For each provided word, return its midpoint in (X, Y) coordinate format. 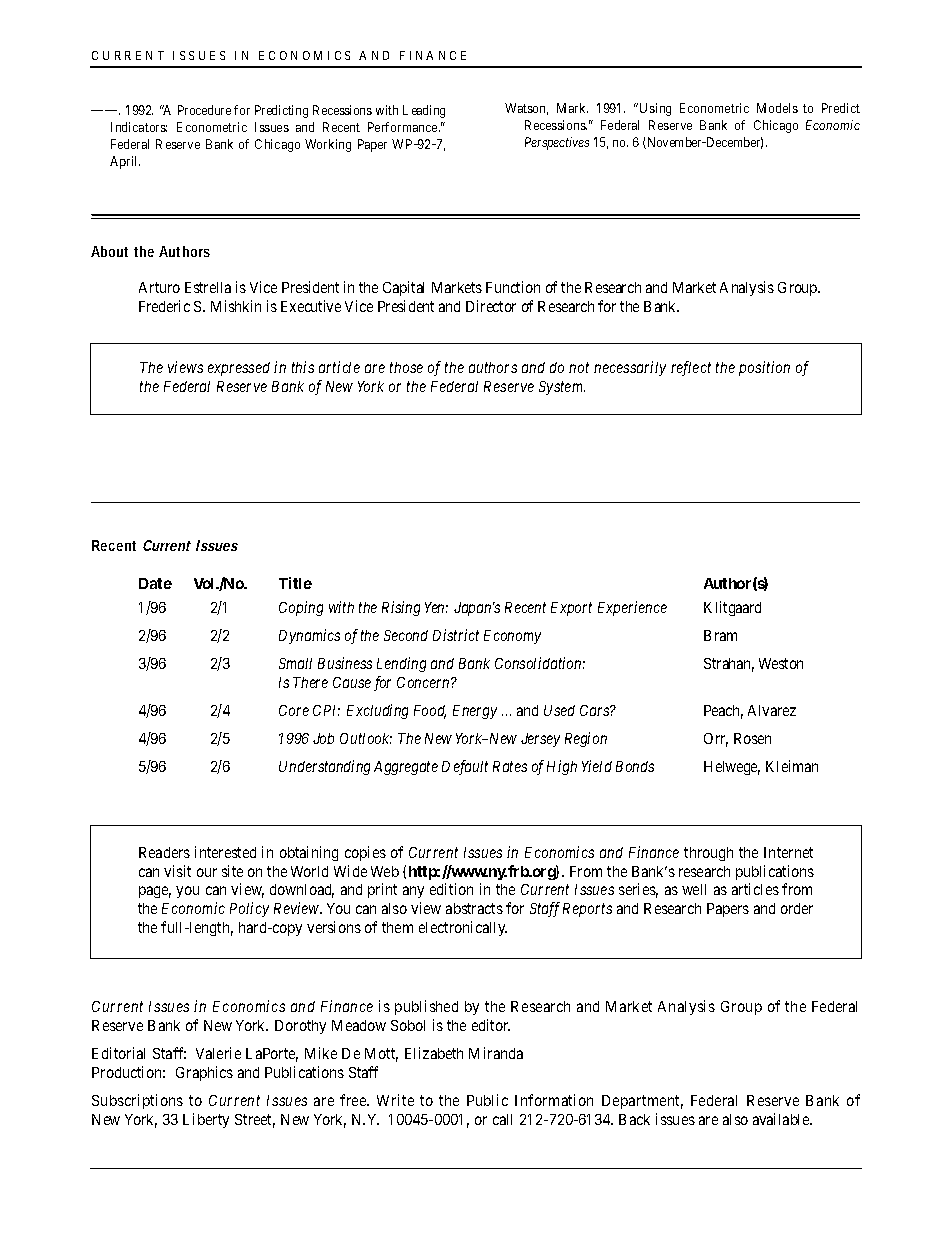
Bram (720, 635)
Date (155, 583)
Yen (436, 607)
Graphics (204, 1073)
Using (655, 109)
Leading (424, 111)
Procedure (204, 110)
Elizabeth (434, 1053)
